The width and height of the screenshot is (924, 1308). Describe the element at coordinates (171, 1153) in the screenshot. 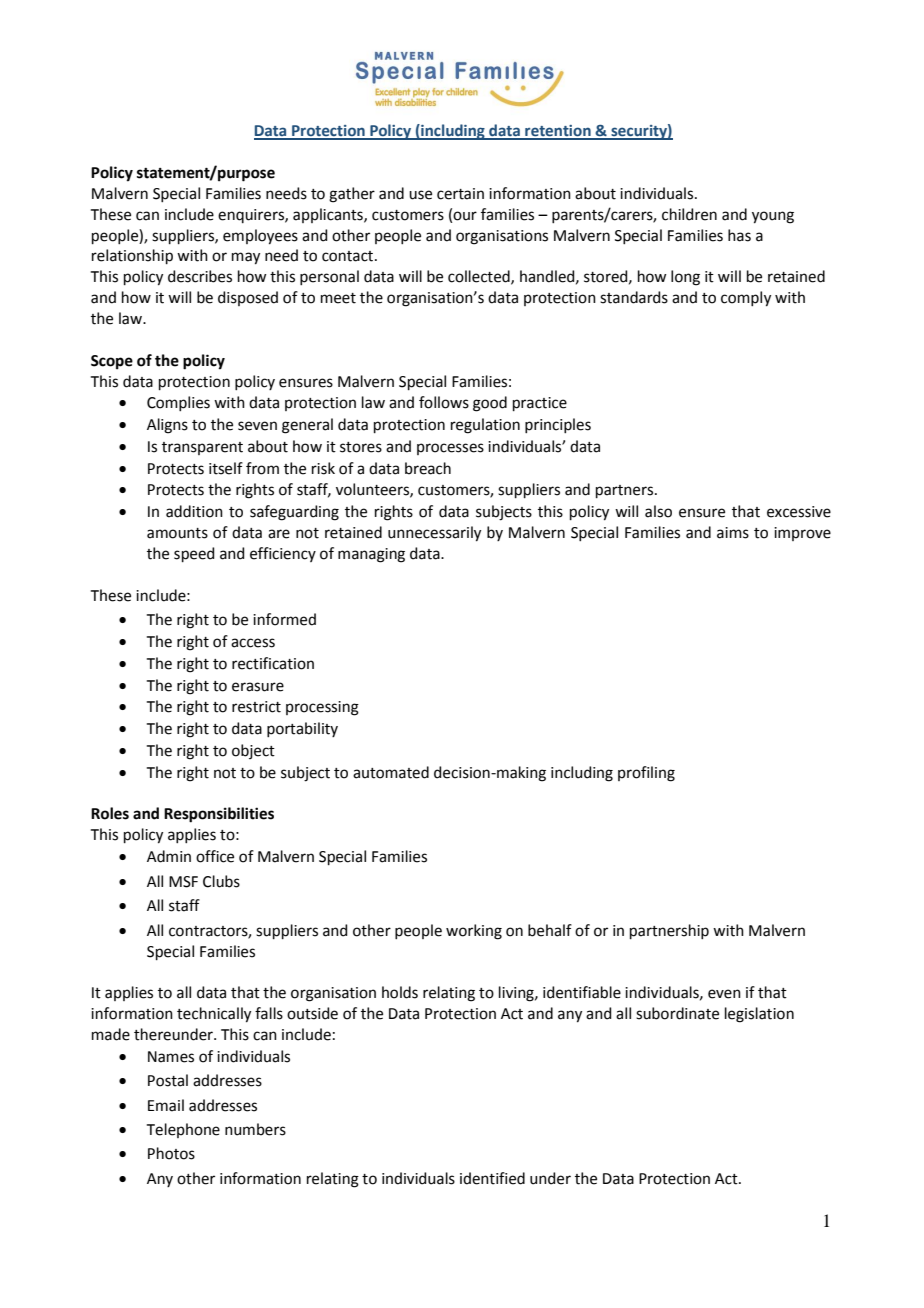

I see `Photos` at that location.
